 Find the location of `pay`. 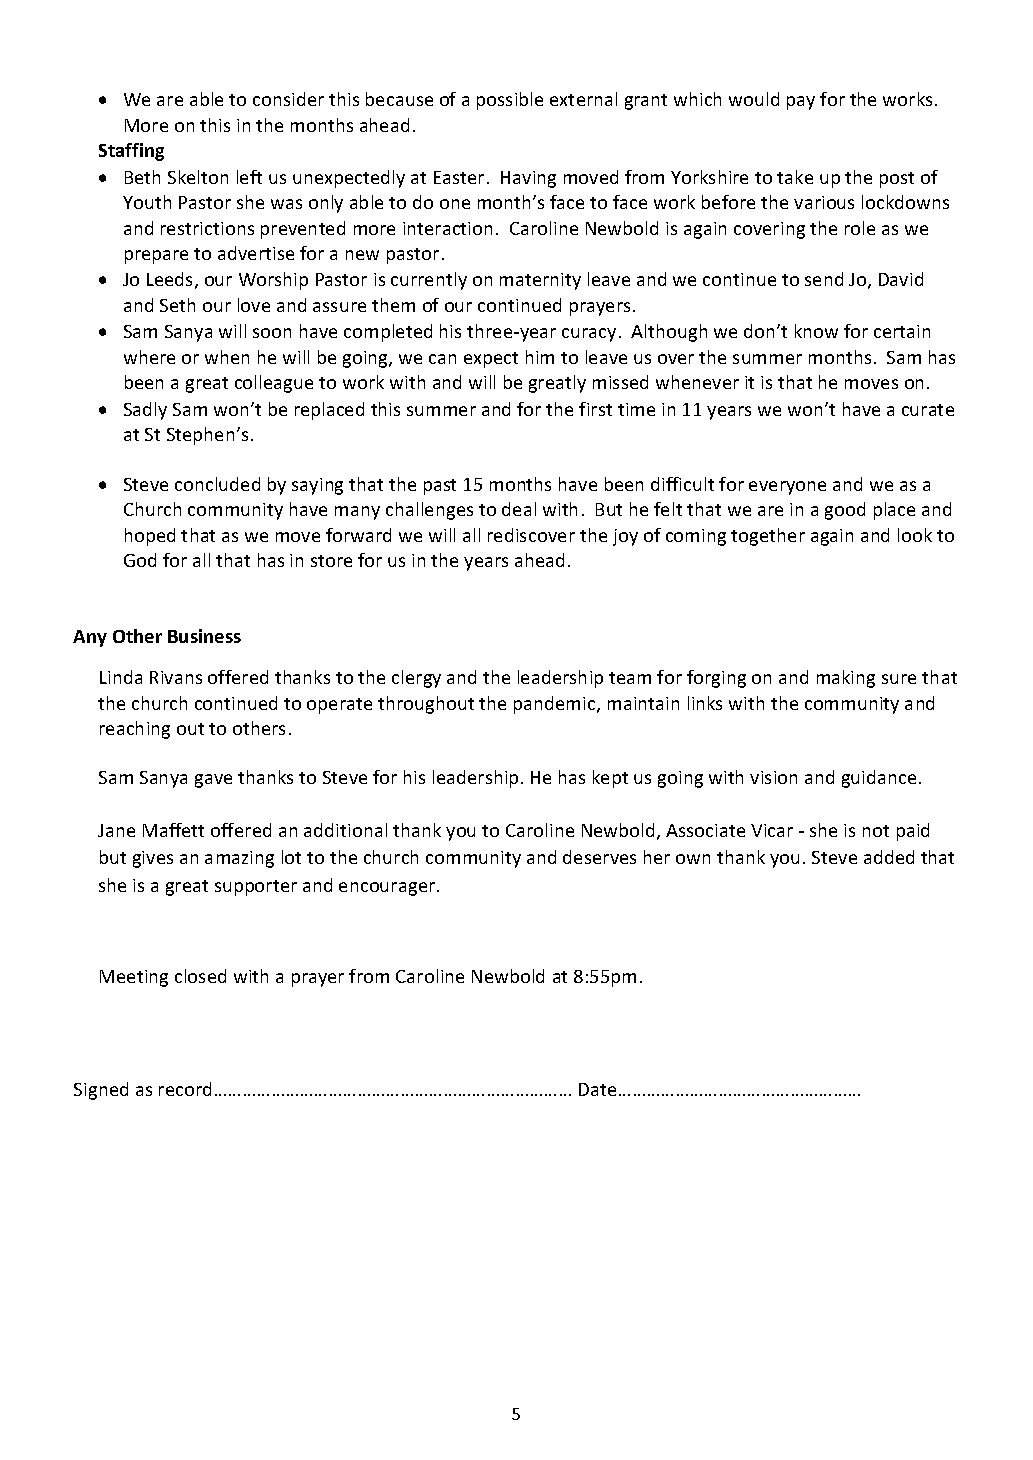

pay is located at coordinates (801, 103).
